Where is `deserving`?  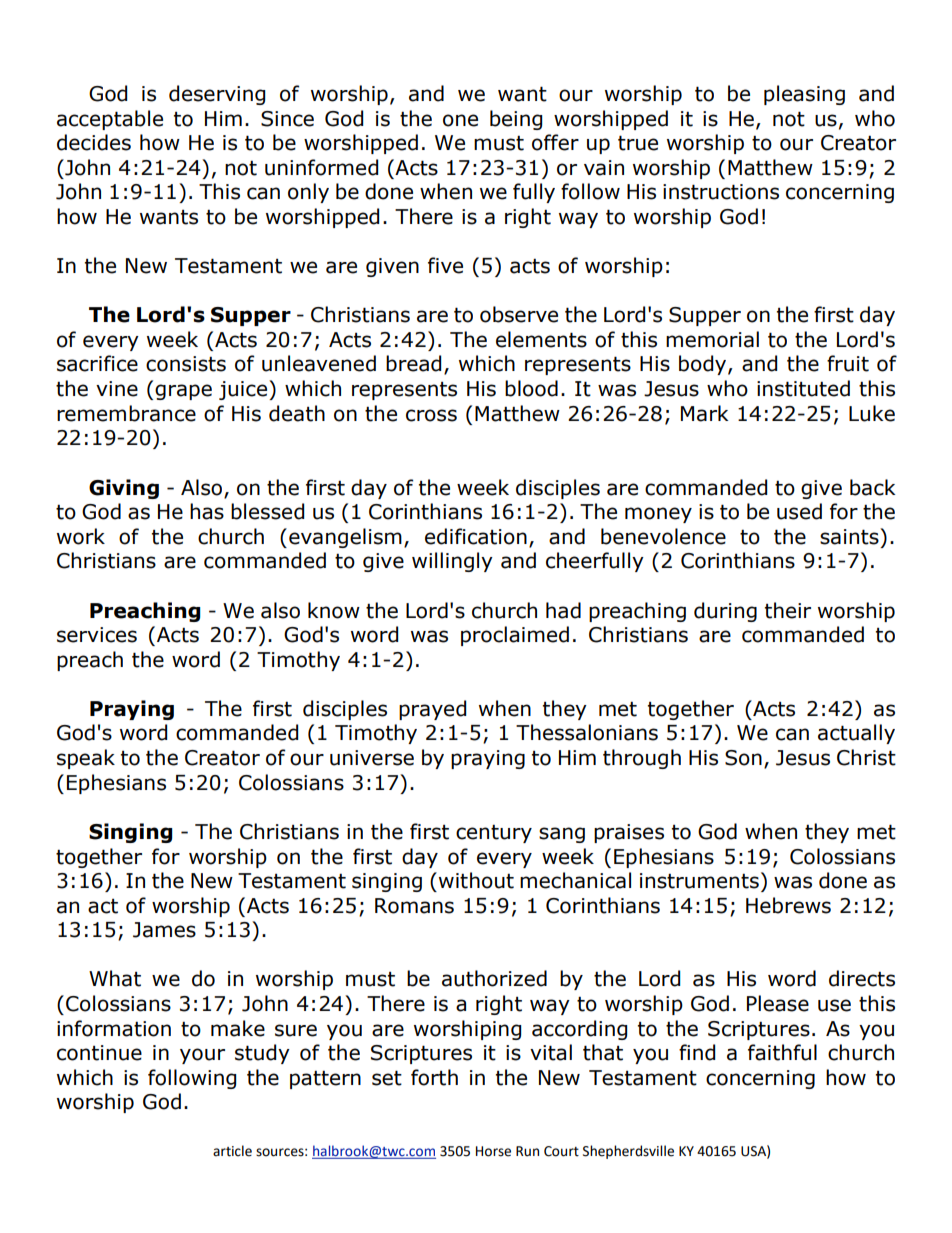 deserving is located at coordinates (217, 95).
